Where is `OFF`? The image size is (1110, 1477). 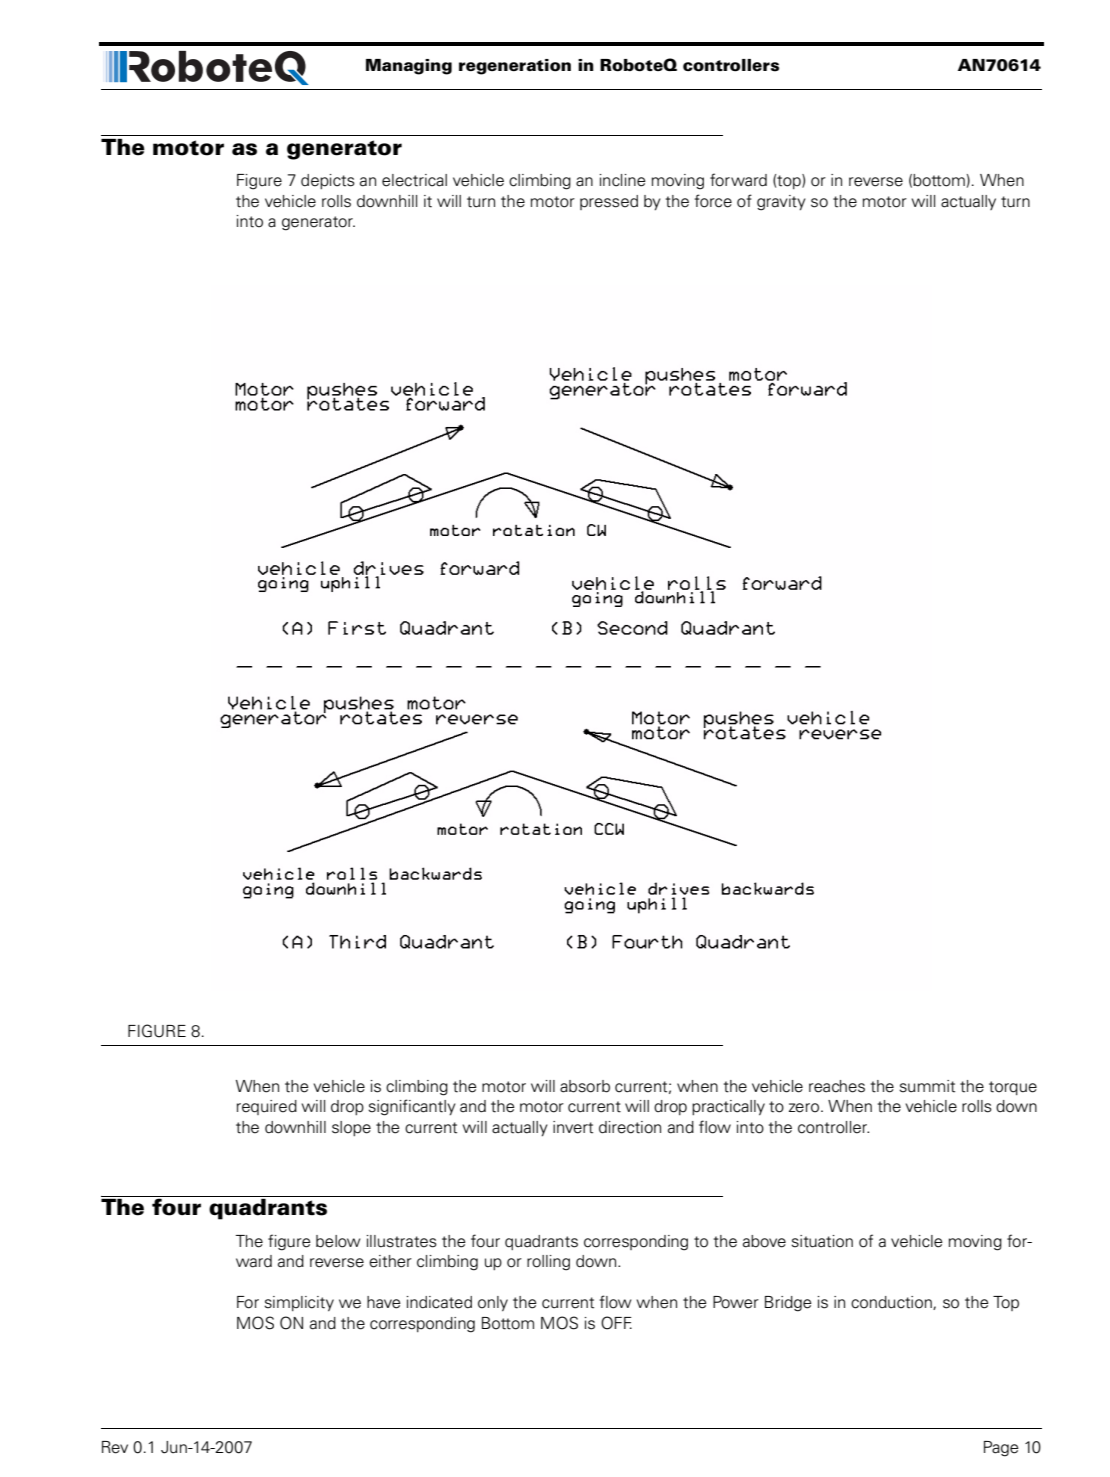
OFF is located at coordinates (616, 1323).
